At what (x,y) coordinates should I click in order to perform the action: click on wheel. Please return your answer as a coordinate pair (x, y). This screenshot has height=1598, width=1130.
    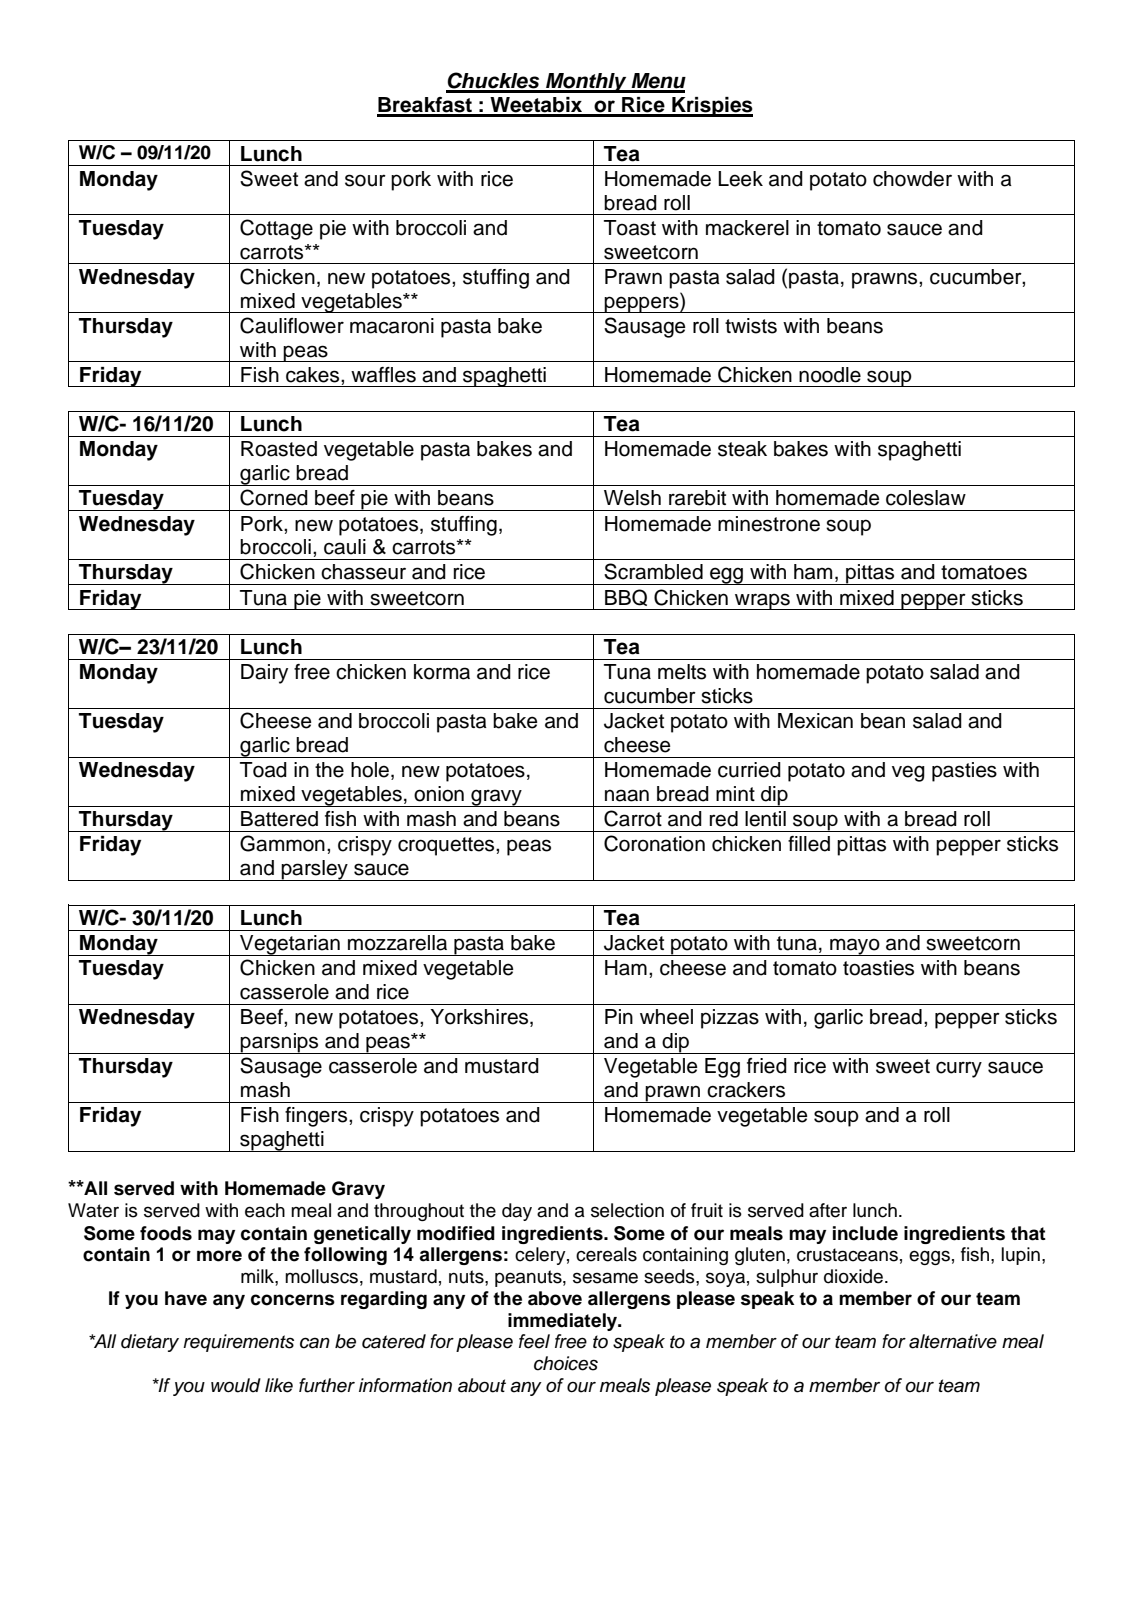
    Looking at the image, I should click on (666, 1017).
